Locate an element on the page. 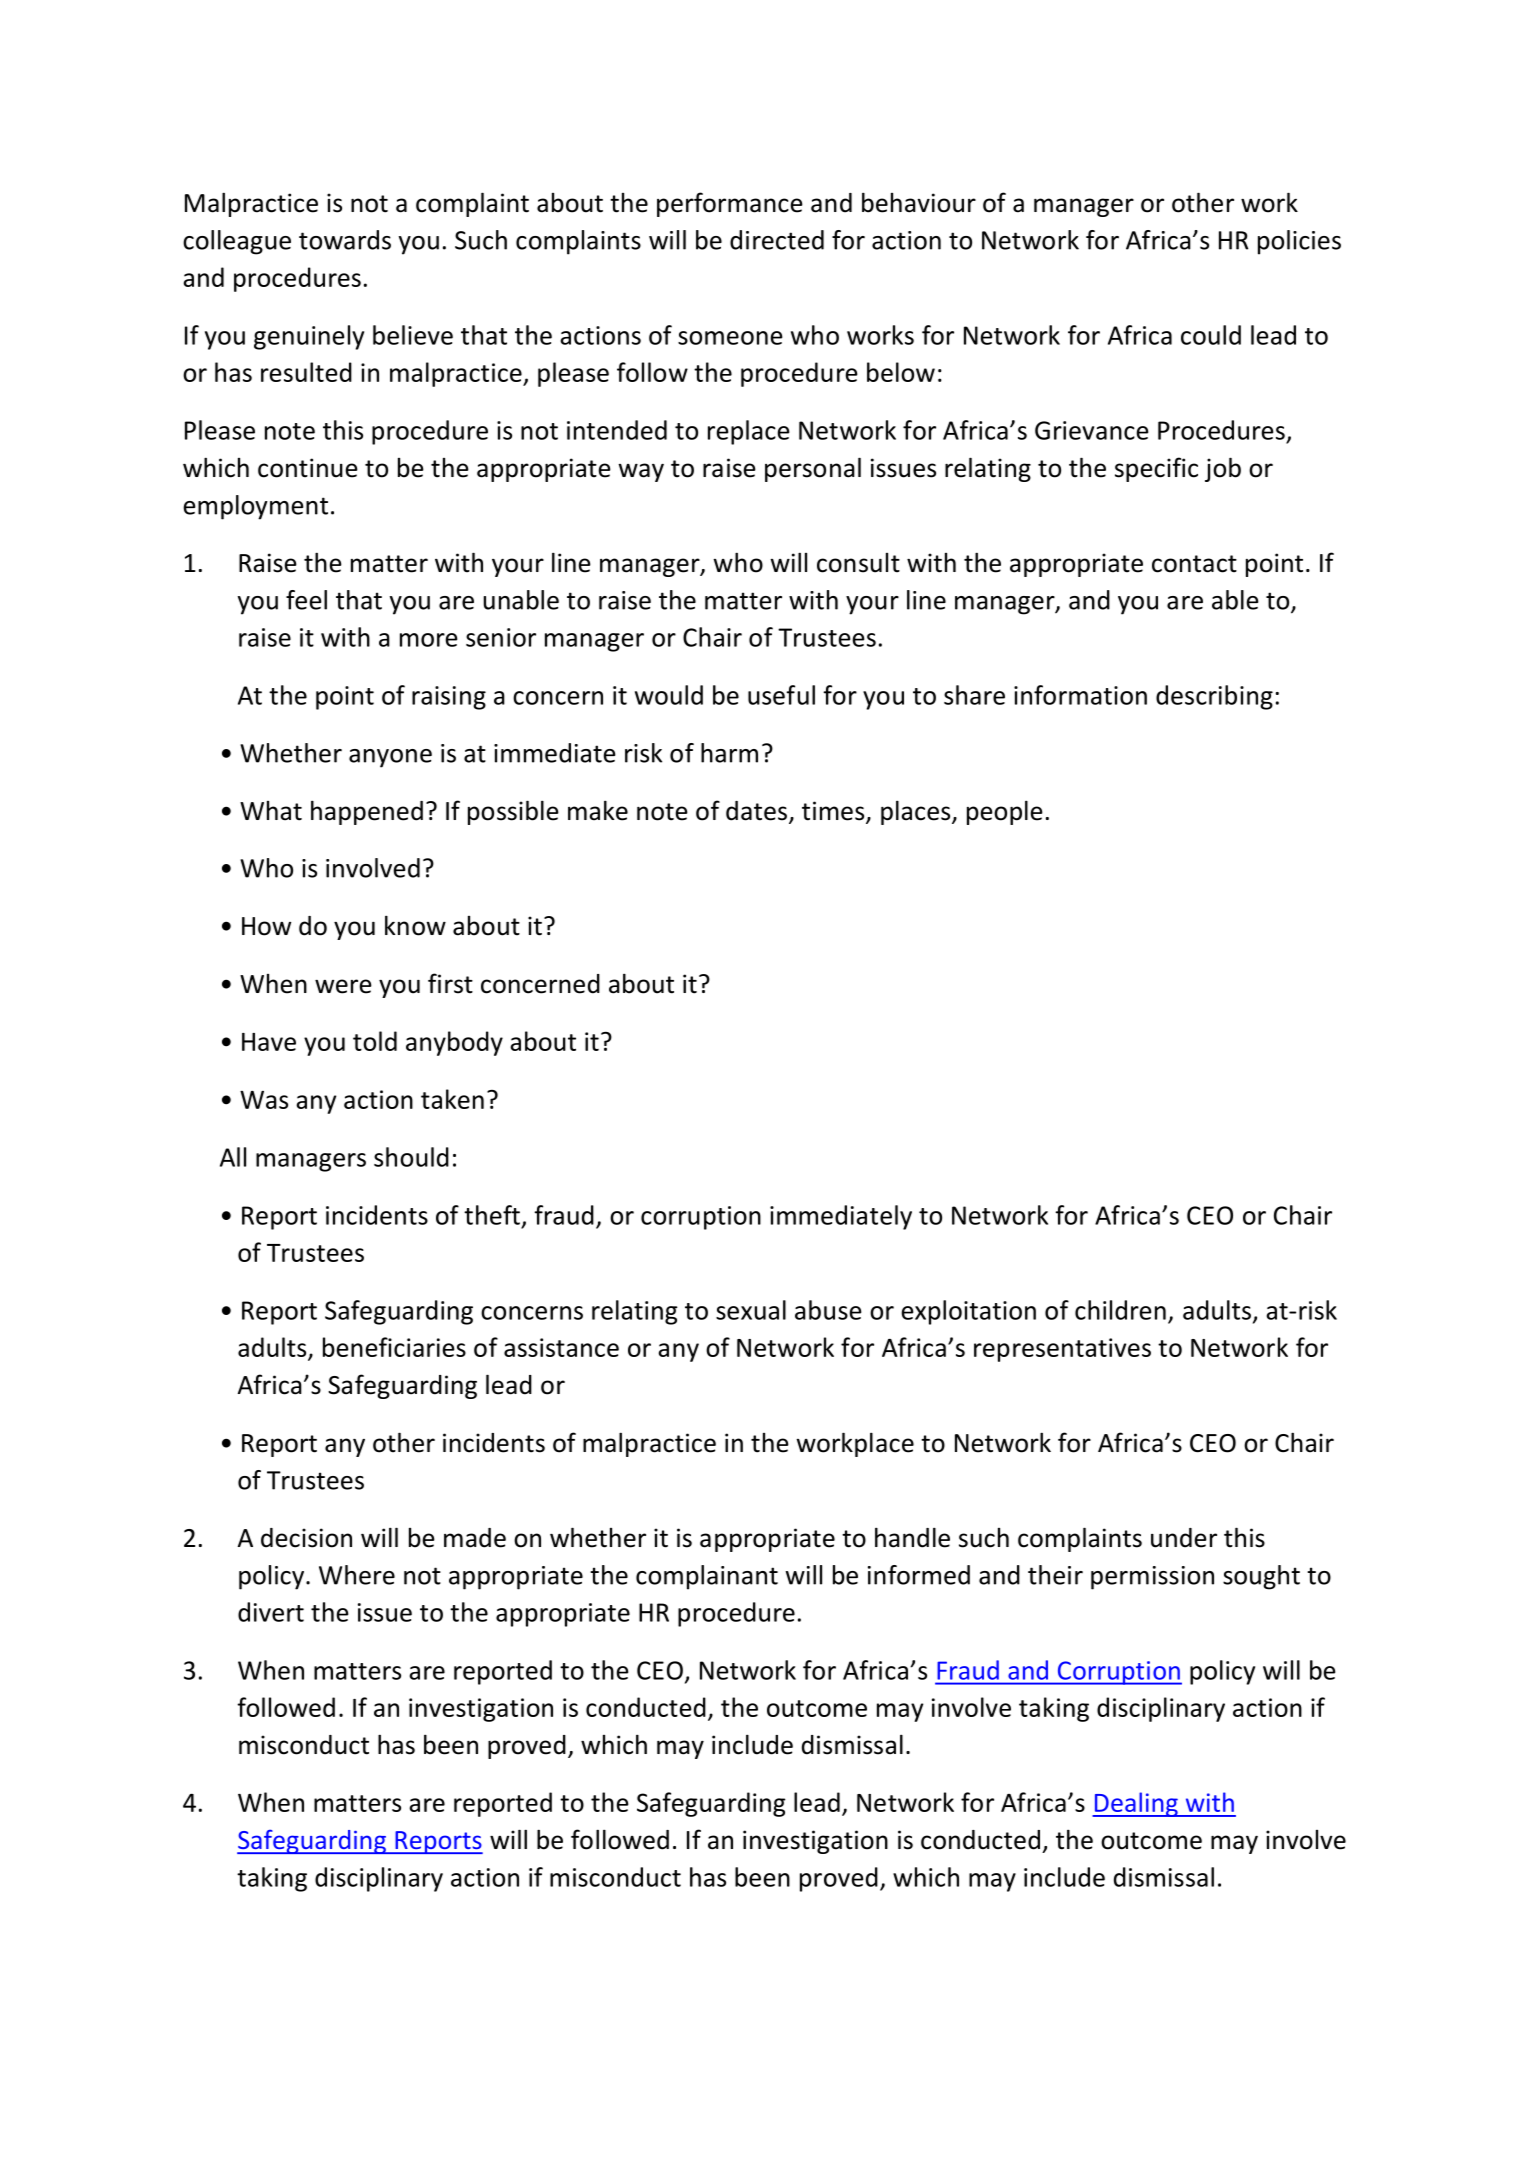 The image size is (1529, 2164). divert is located at coordinates (271, 1612).
